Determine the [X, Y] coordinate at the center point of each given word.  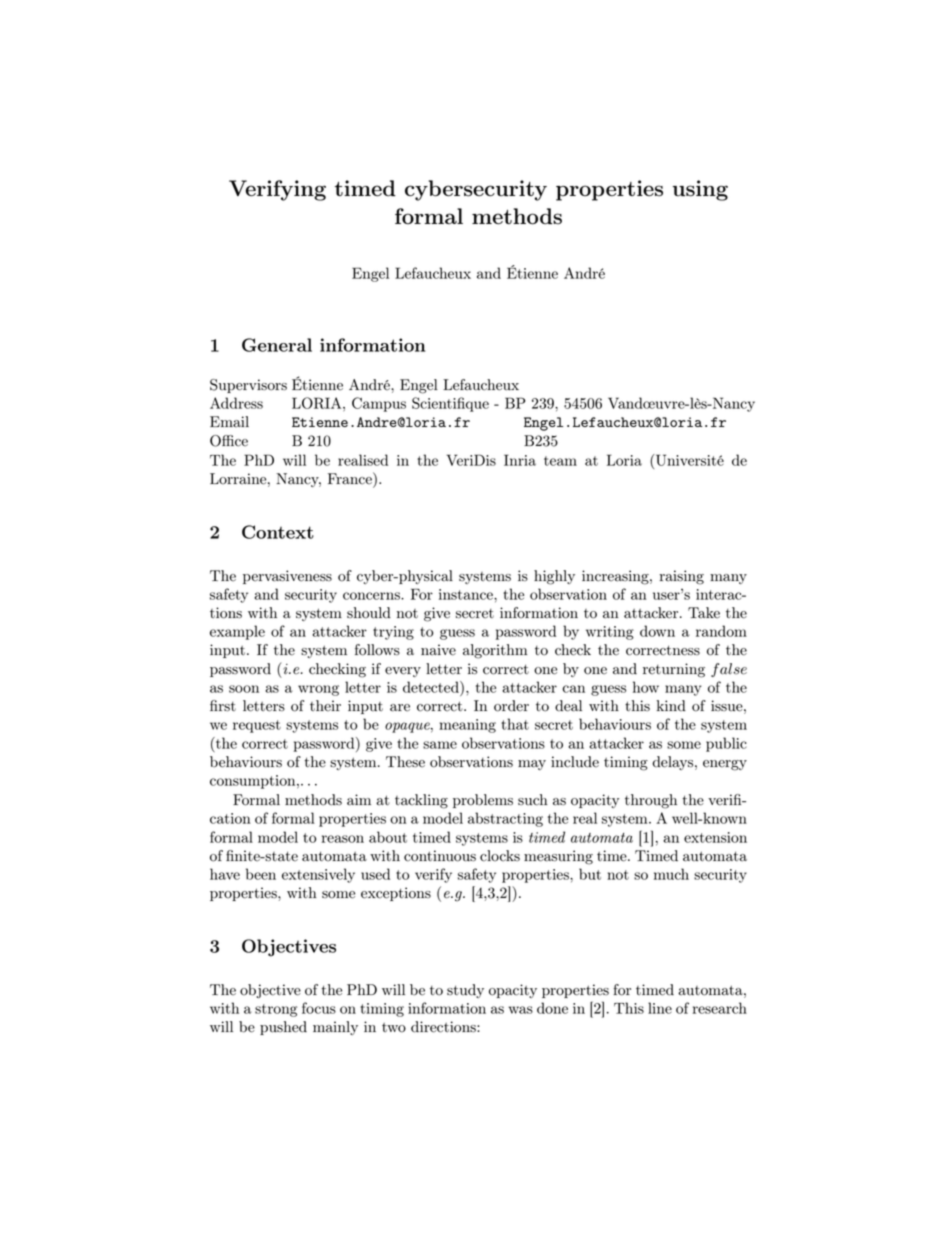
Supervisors [248, 386]
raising [682, 577]
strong [276, 1010]
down [657, 631]
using [700, 190]
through [651, 801]
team [560, 461]
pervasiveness [287, 577]
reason [343, 839]
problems [483, 801]
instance [467, 594]
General [277, 345]
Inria [520, 460]
